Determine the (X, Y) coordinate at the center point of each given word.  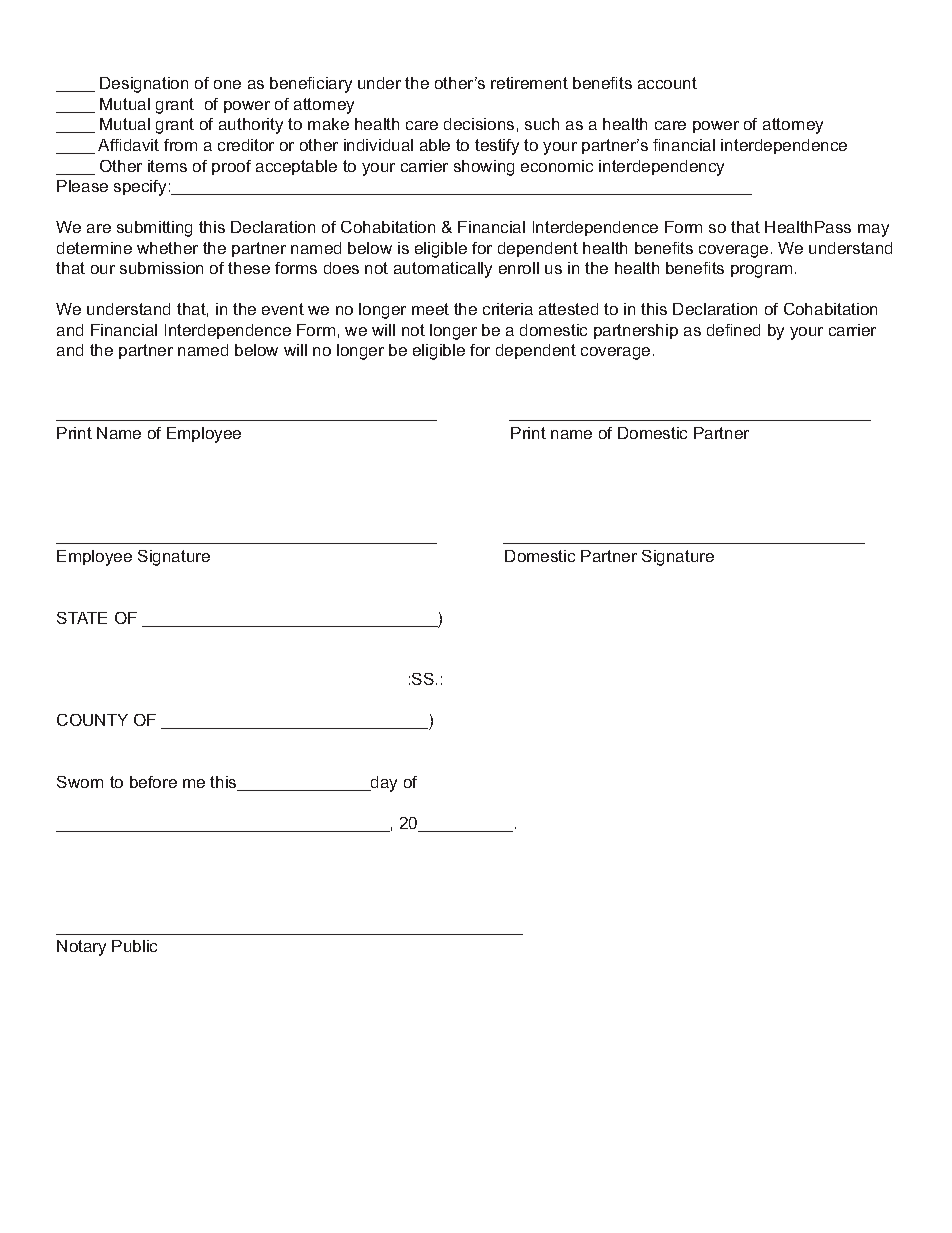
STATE (82, 618)
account (667, 83)
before (153, 782)
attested (568, 309)
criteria (508, 309)
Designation (144, 85)
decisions (479, 124)
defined (733, 330)
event (283, 309)
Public (134, 946)
